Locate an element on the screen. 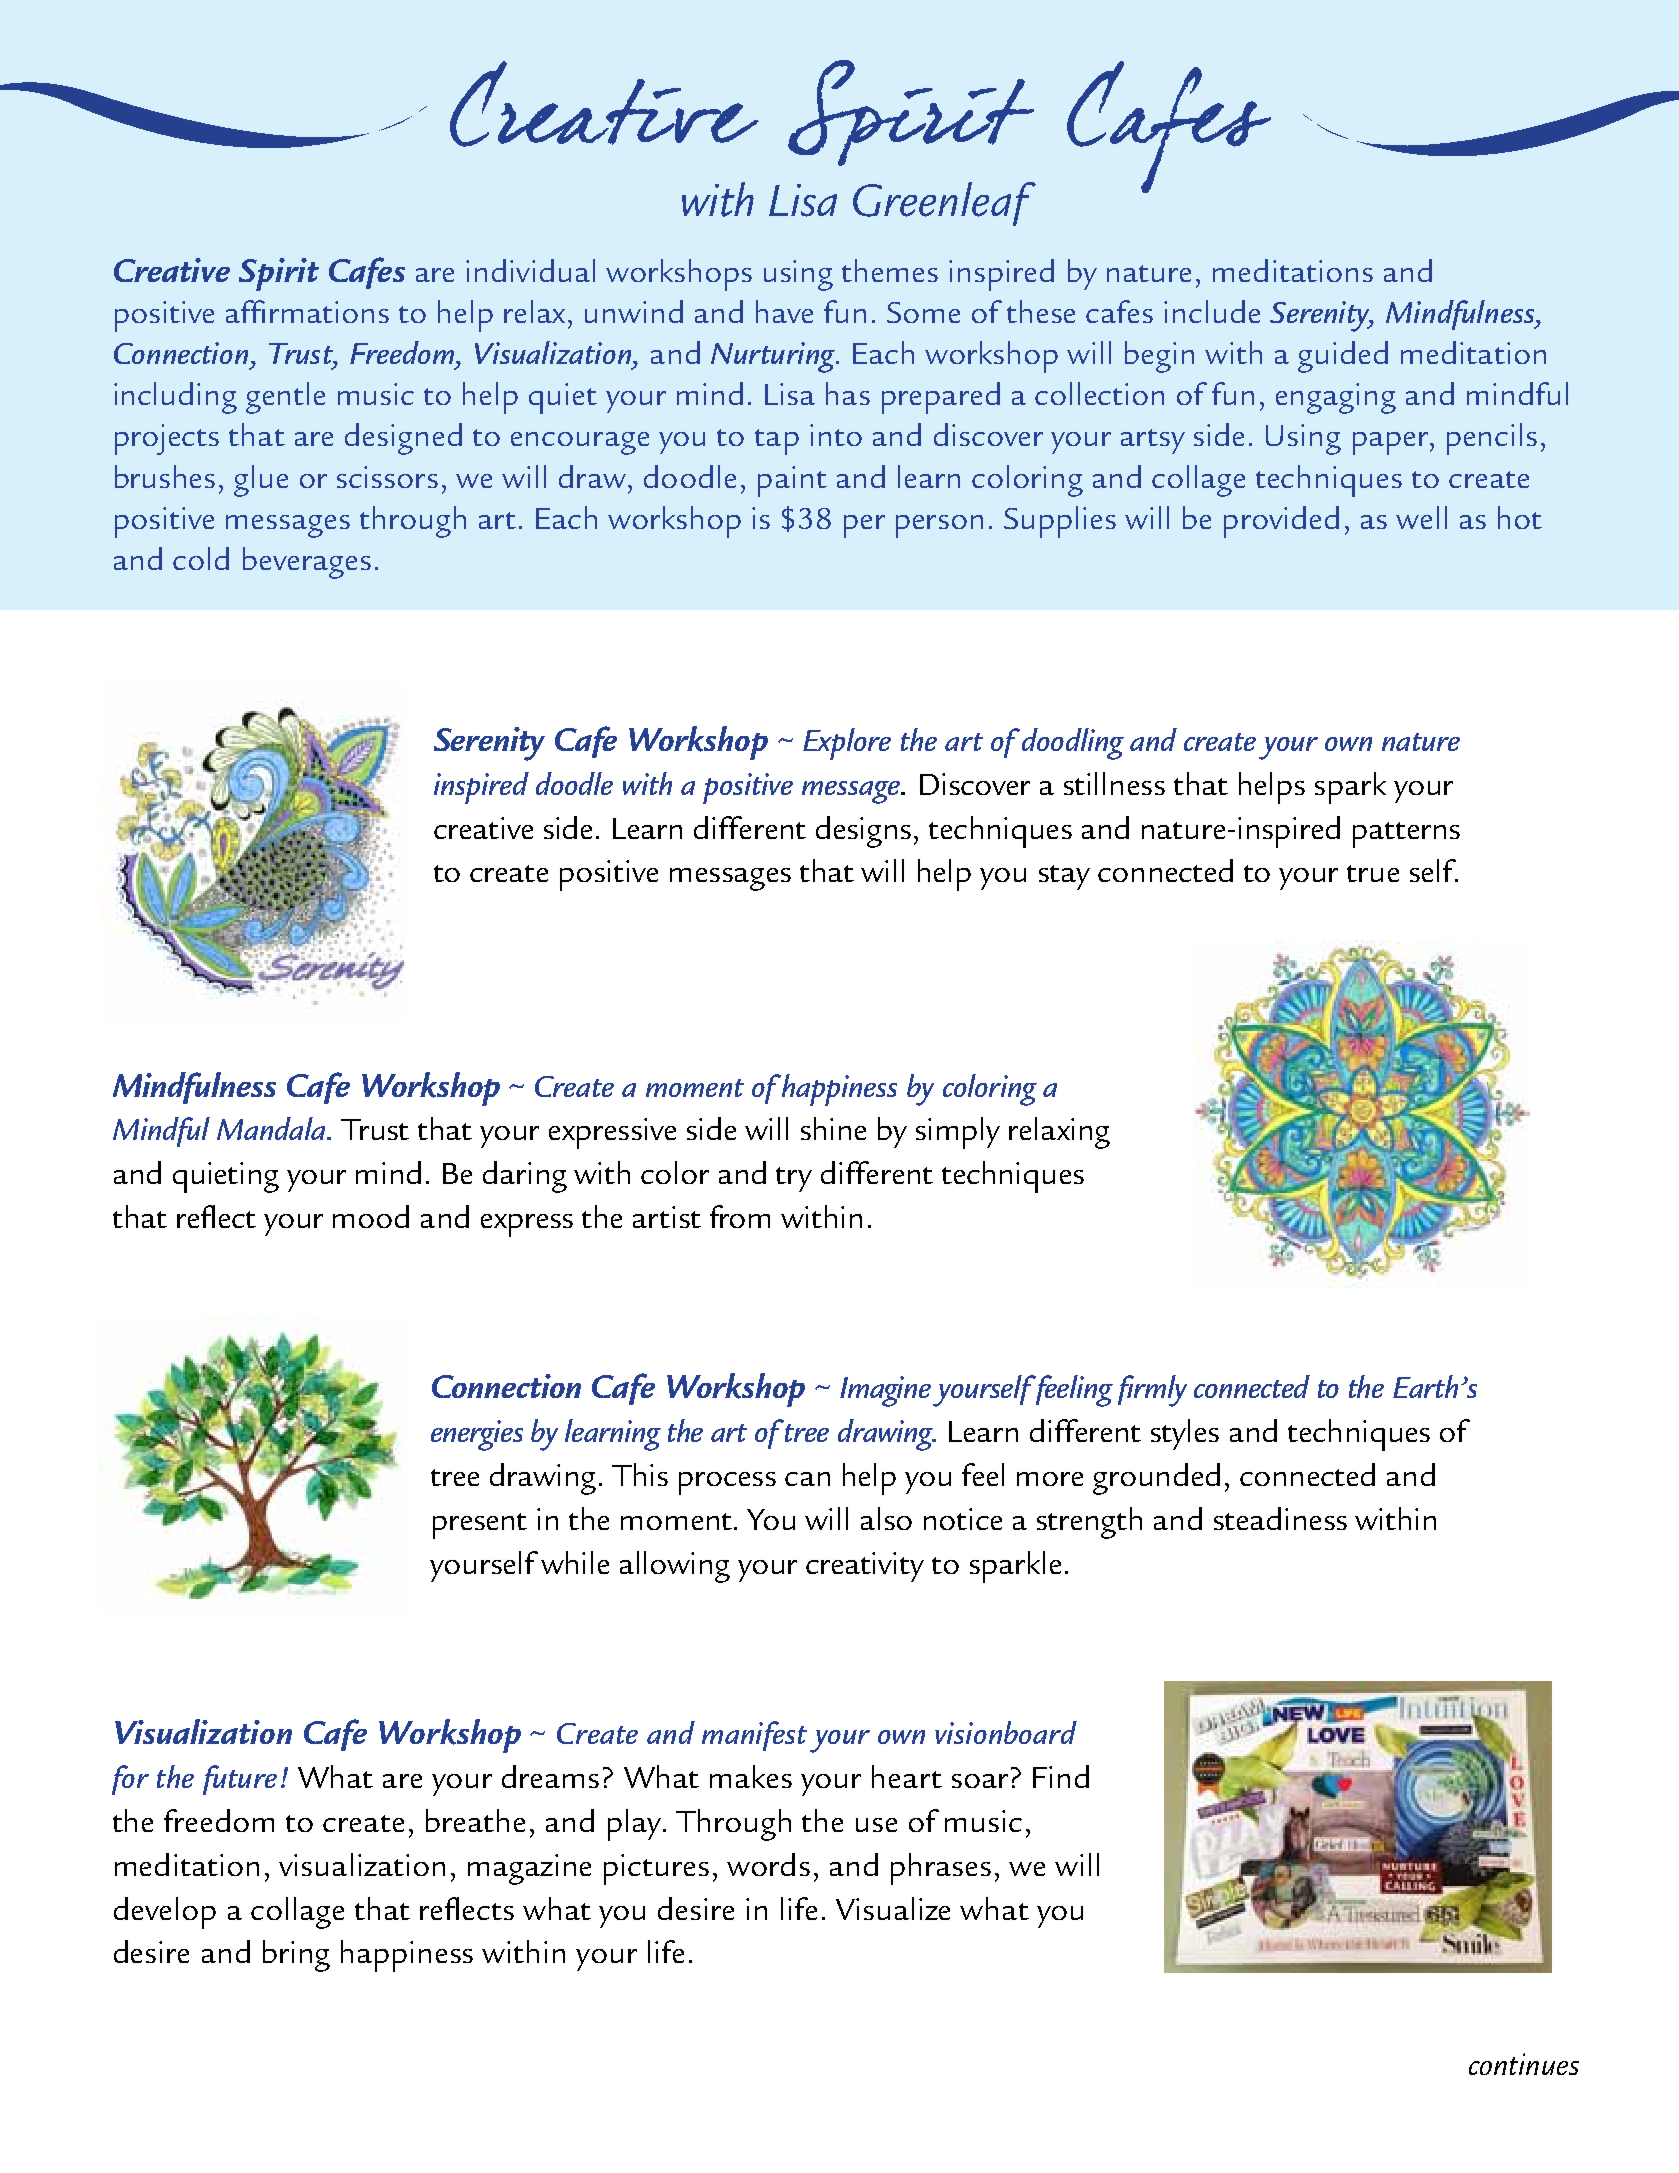  have is located at coordinates (784, 311).
